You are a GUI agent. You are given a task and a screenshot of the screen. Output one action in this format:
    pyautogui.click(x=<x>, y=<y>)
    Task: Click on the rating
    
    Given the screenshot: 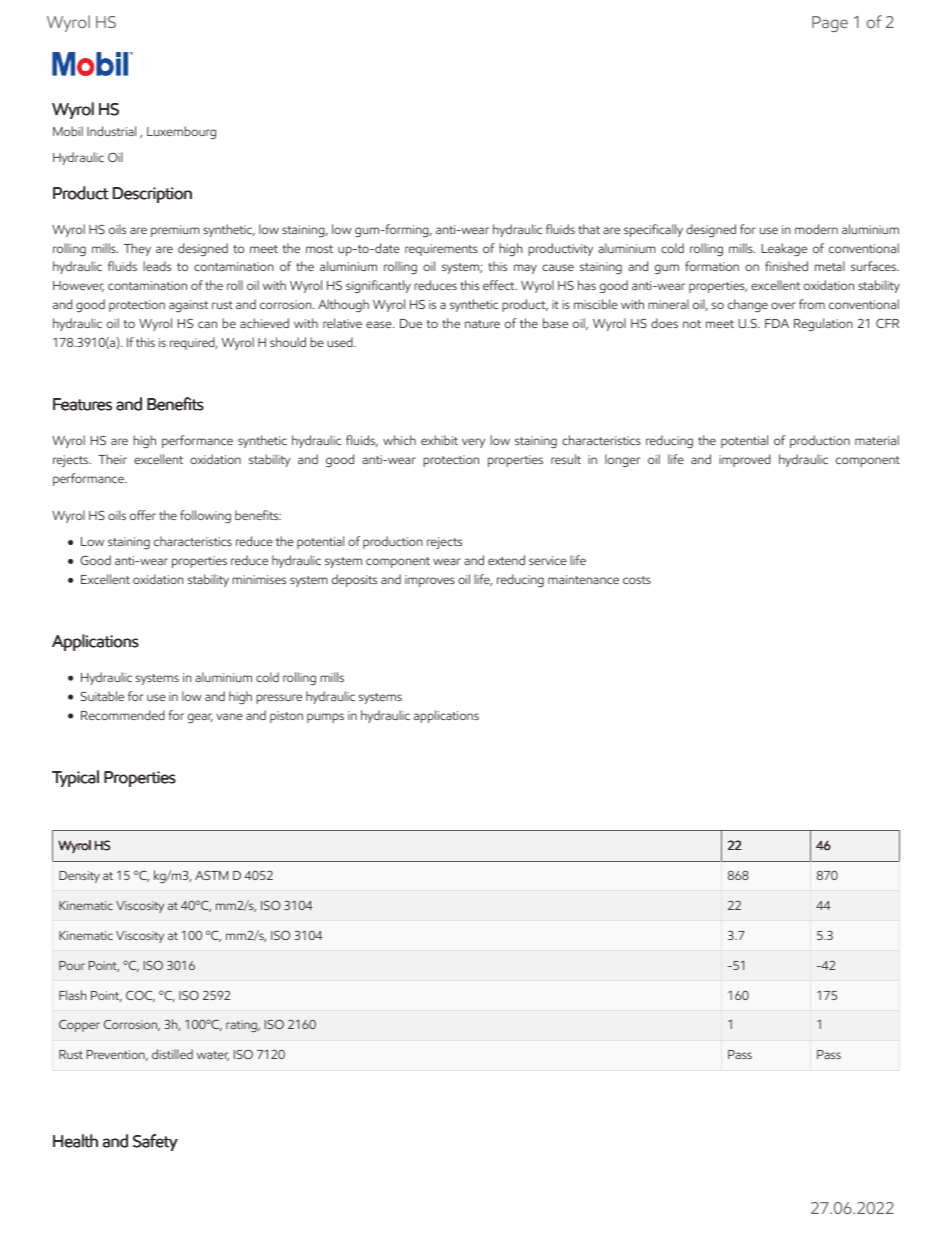 What is the action you would take?
    pyautogui.click(x=242, y=1026)
